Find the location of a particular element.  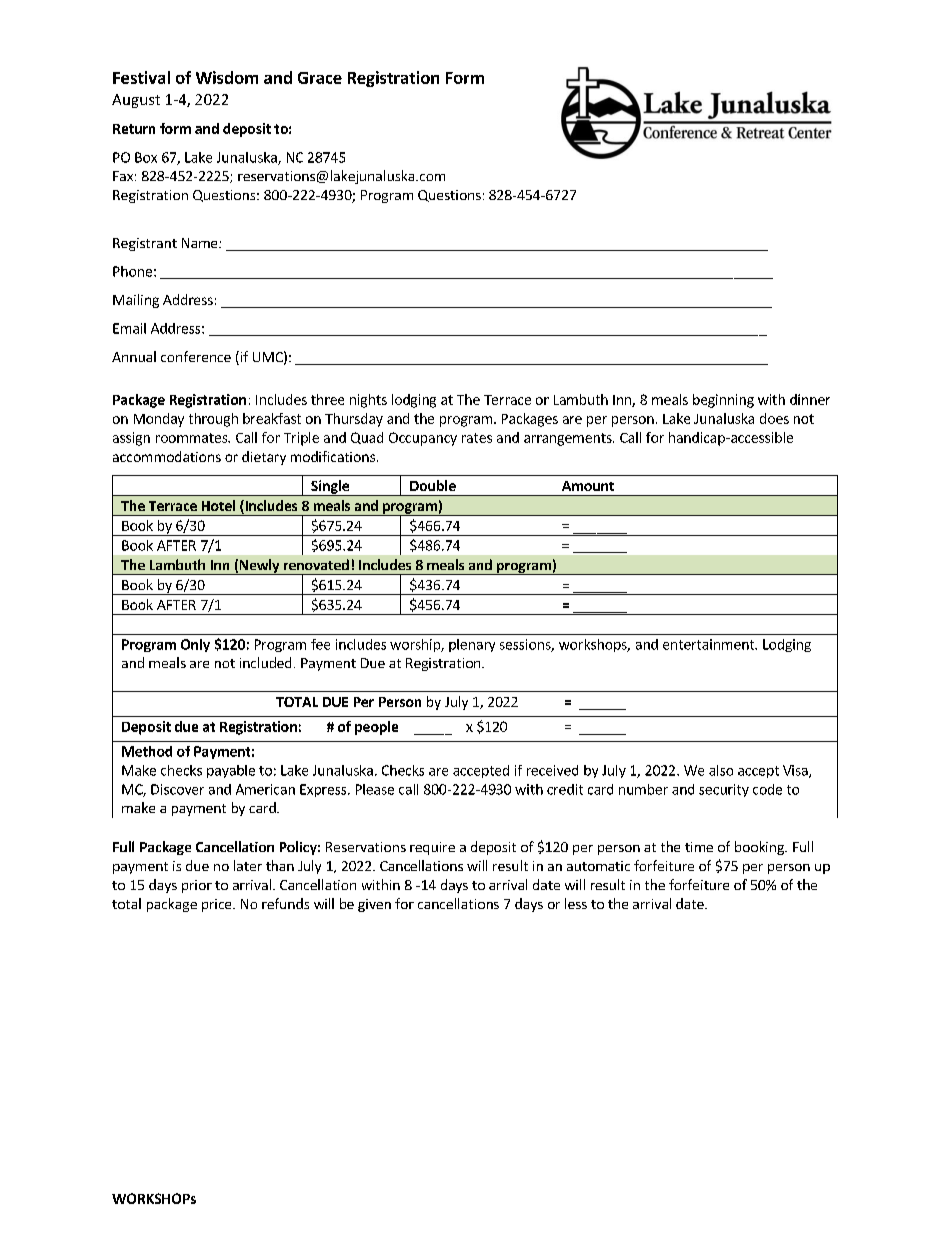

Wisdom is located at coordinates (227, 77).
